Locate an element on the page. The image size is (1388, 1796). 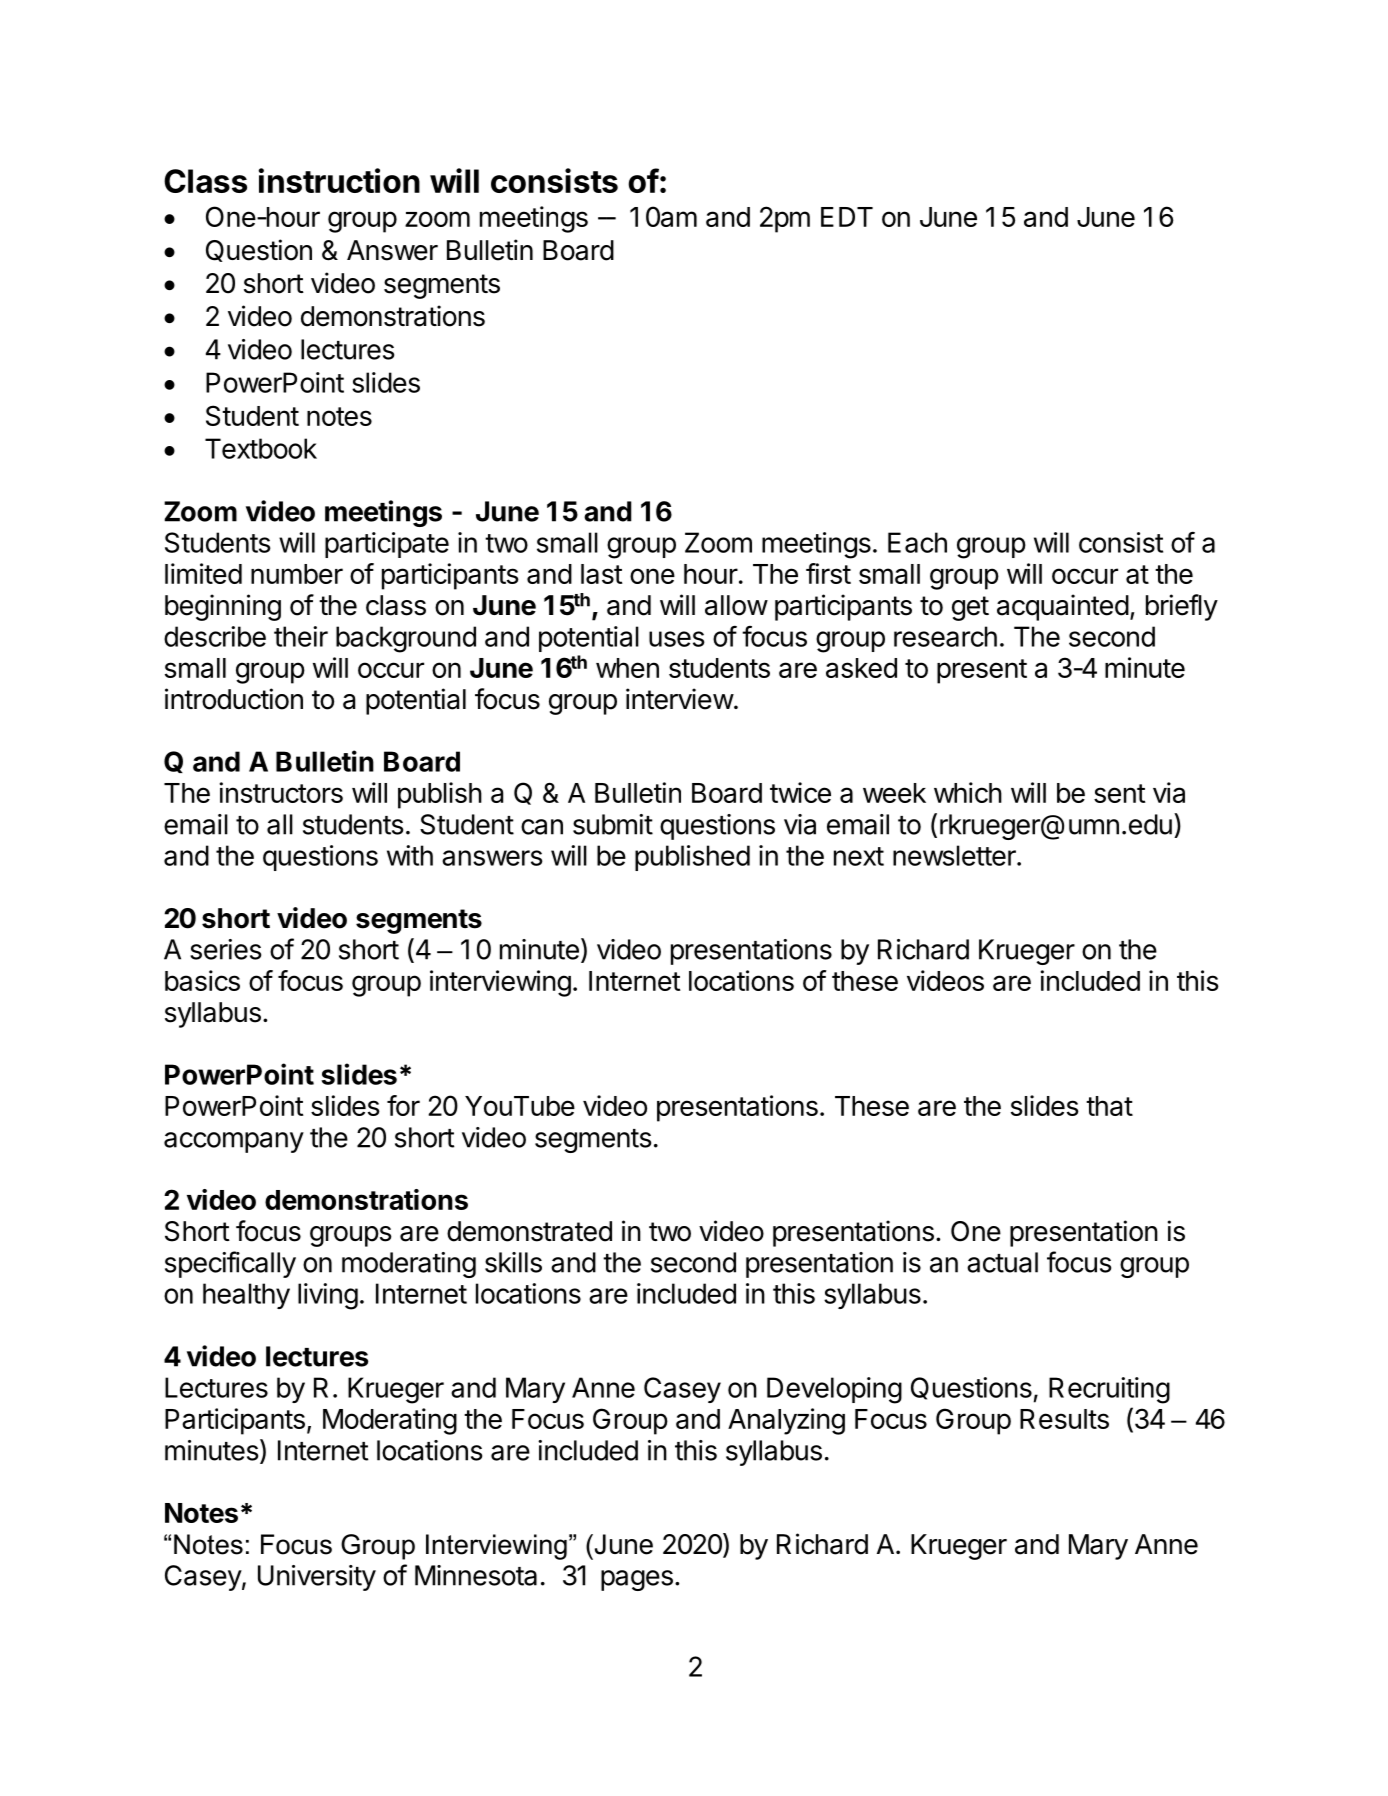
University is located at coordinates (317, 1578).
